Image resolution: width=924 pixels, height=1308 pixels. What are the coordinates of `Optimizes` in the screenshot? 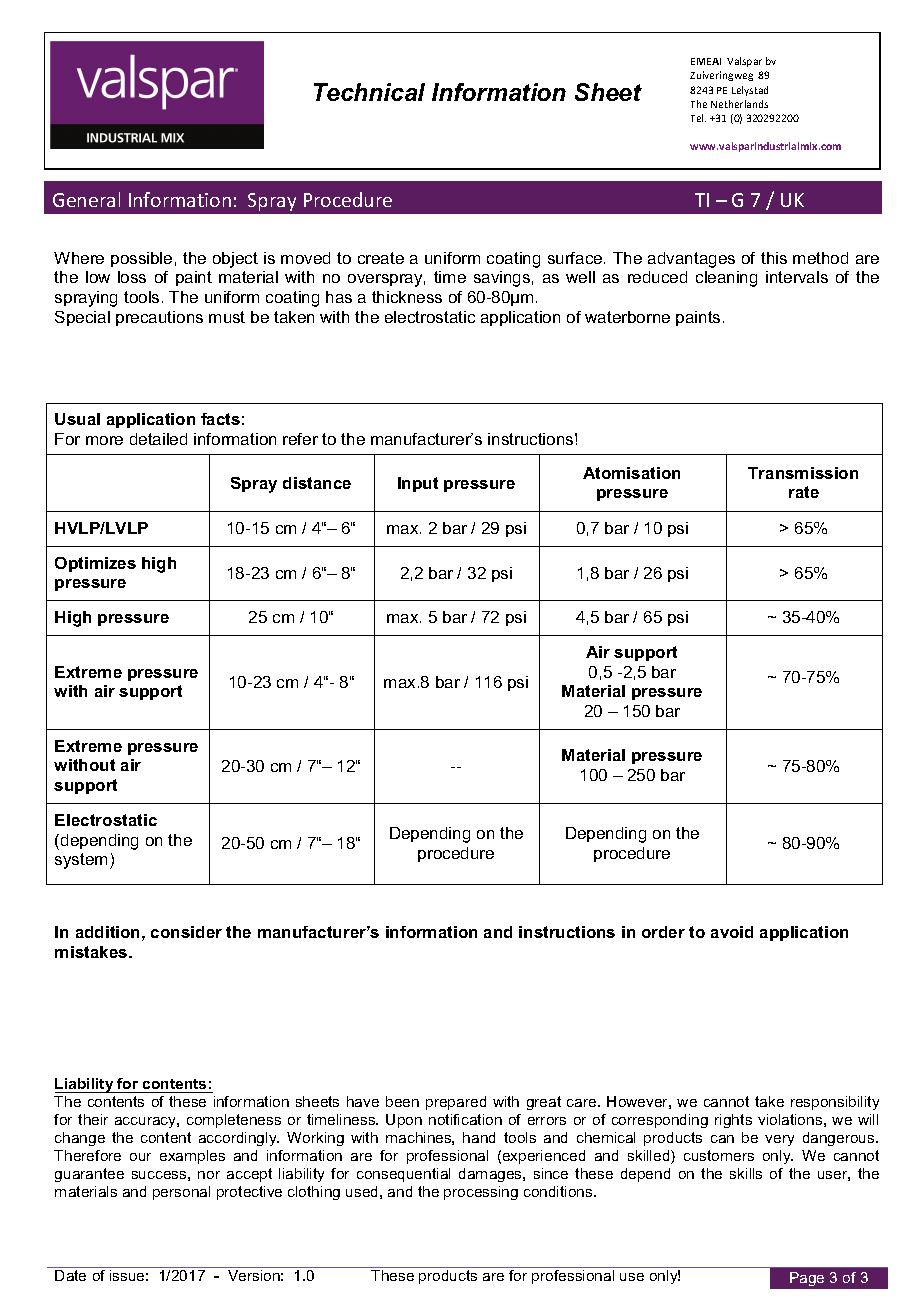 It's located at (95, 564).
